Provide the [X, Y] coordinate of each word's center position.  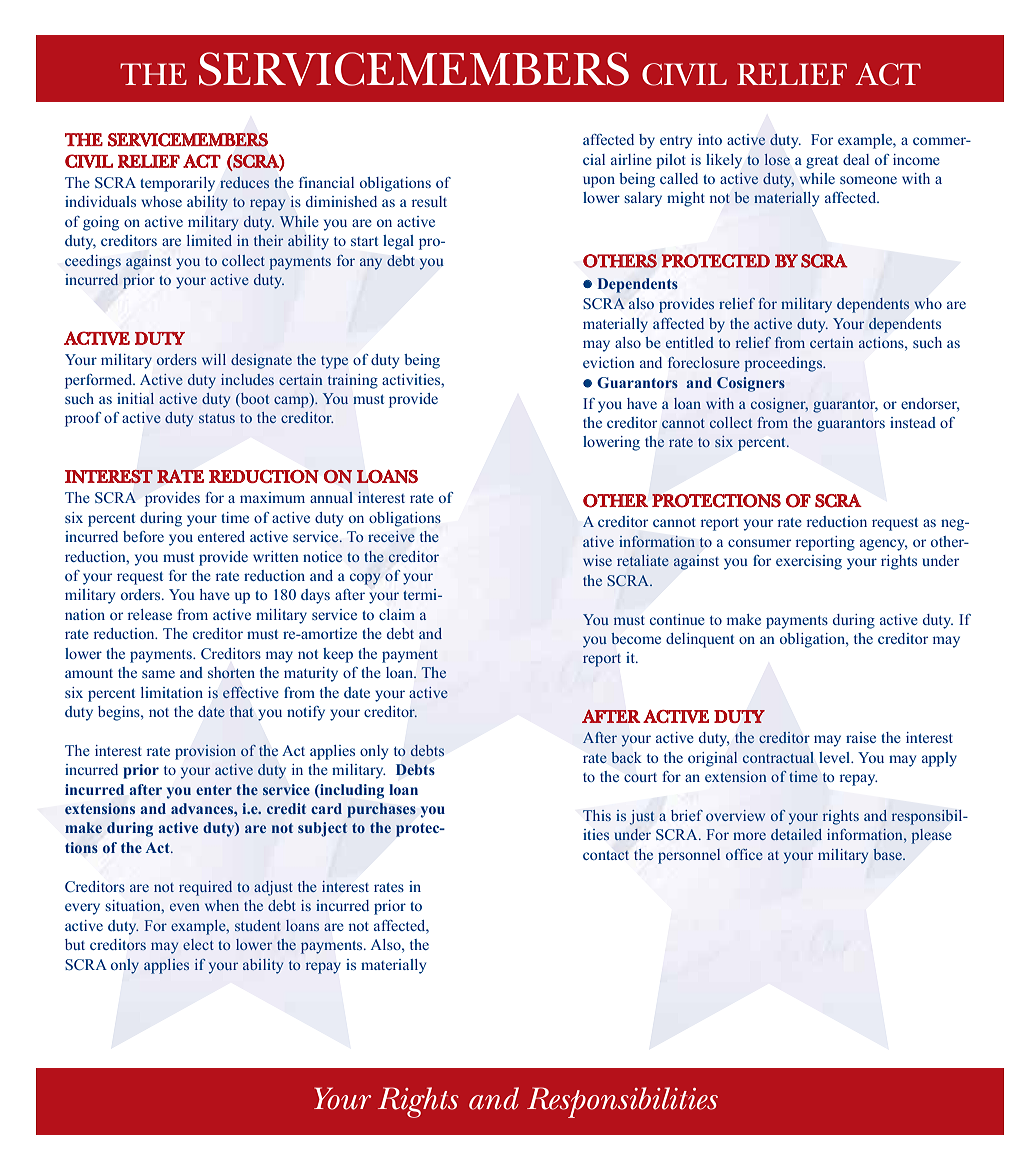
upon [599, 182]
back [626, 757]
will [214, 359]
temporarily [177, 184]
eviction [609, 362]
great [822, 162]
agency [883, 545]
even [185, 907]
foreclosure [704, 362]
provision [205, 752]
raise [861, 737]
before [143, 536]
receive [391, 536]
